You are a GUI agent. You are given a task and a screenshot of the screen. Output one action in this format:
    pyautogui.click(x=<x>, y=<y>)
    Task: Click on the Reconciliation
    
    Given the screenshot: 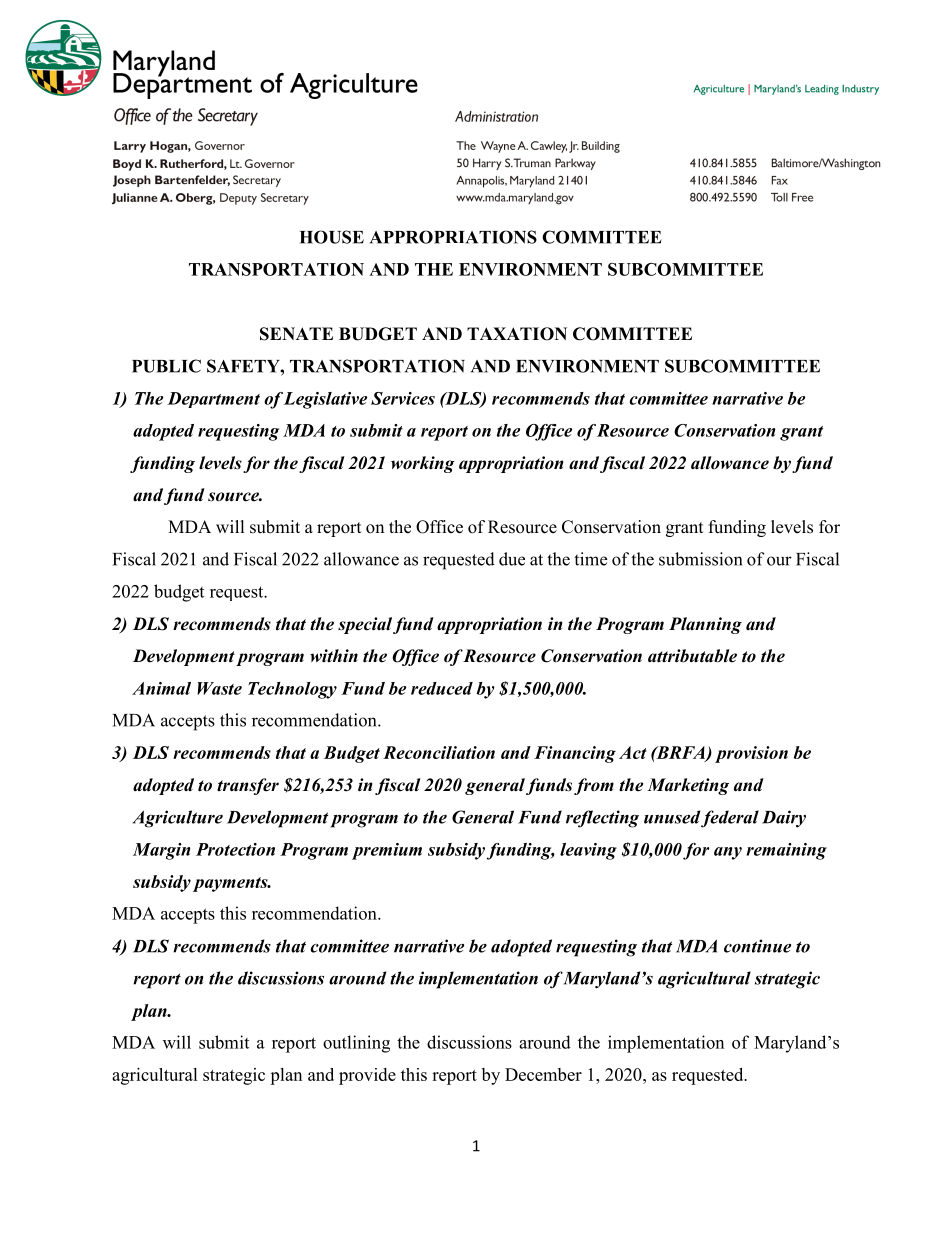 What is the action you would take?
    pyautogui.click(x=439, y=752)
